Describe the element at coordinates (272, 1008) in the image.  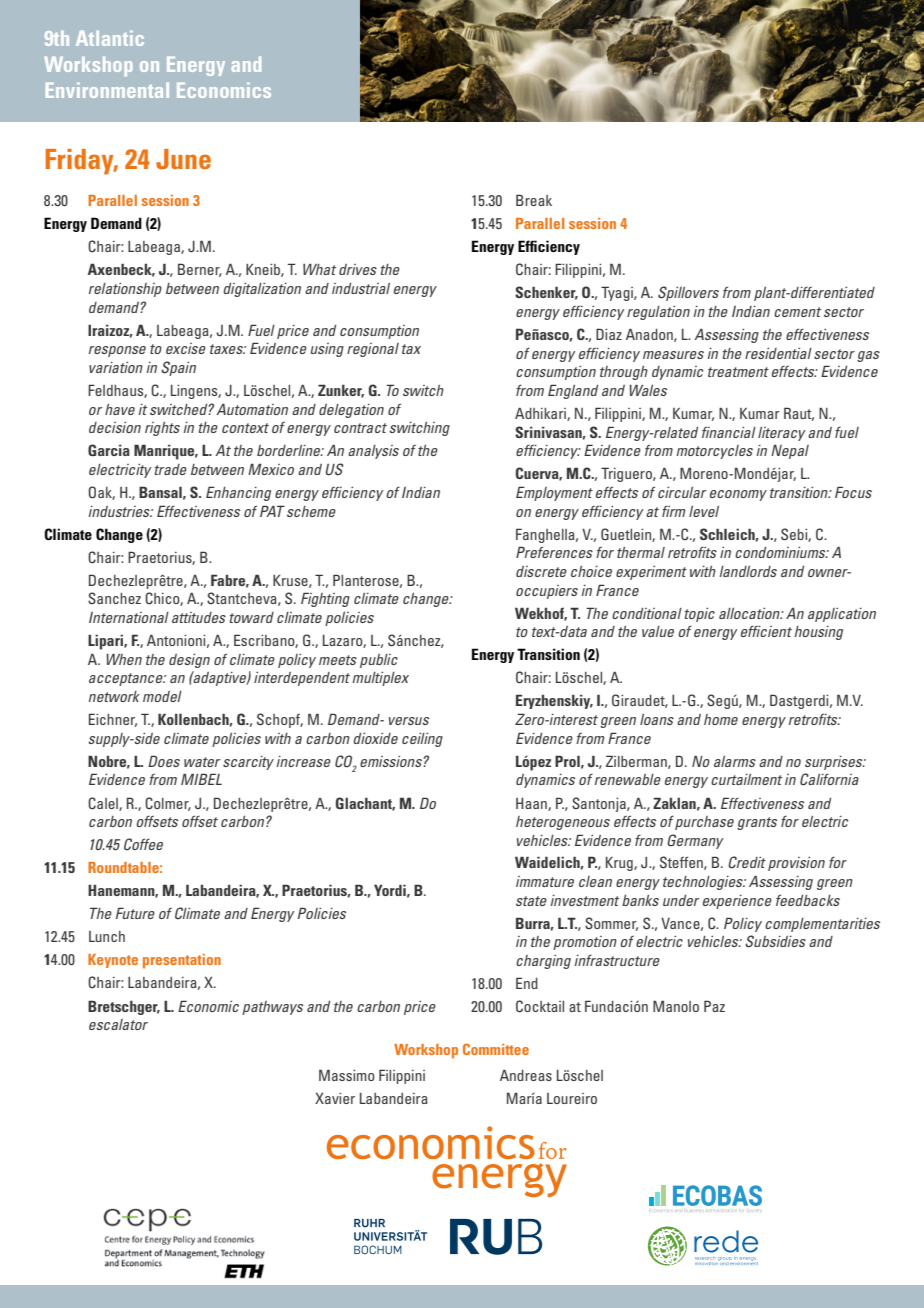
I see `pathways` at that location.
